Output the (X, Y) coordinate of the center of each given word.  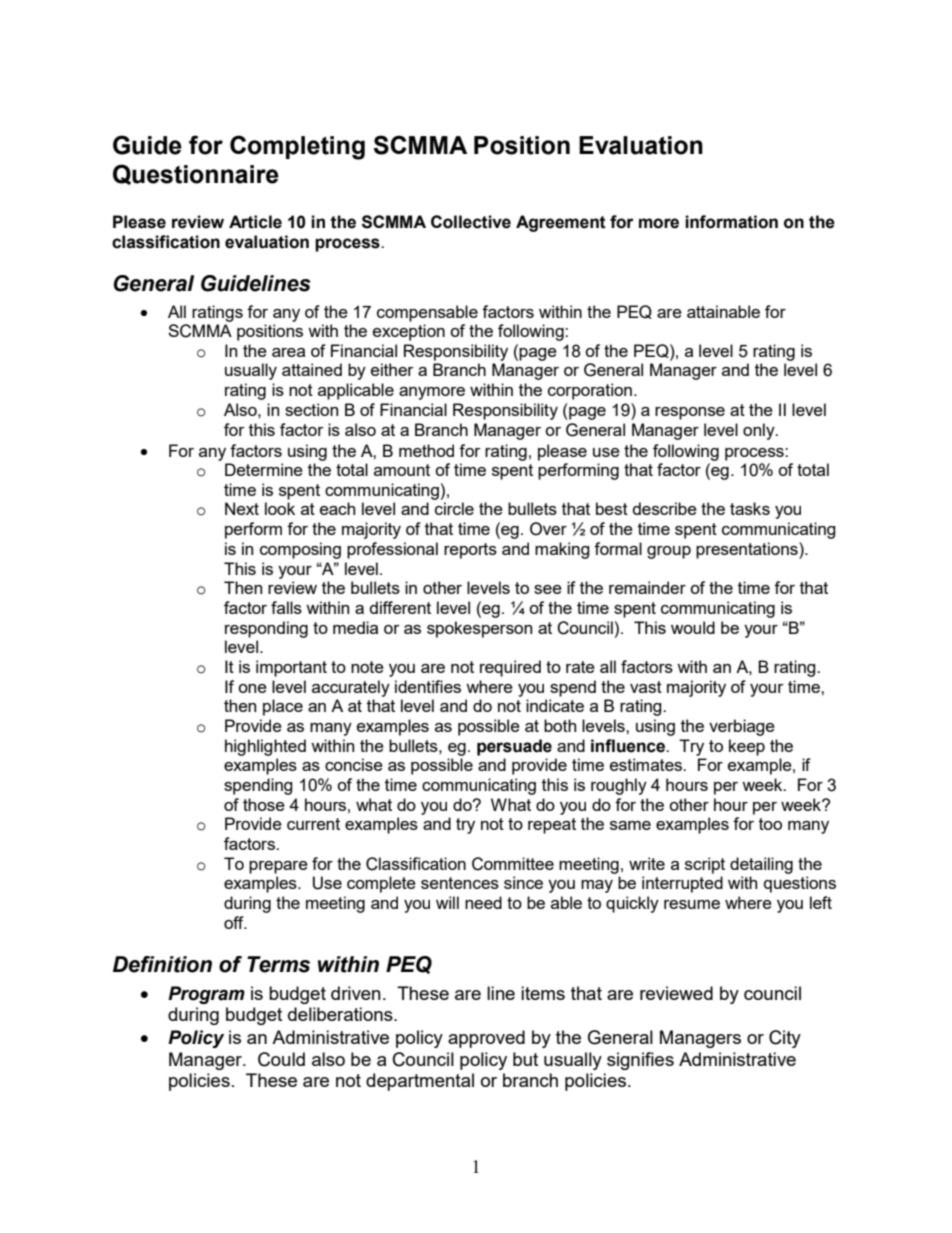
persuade (514, 747)
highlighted (265, 747)
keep (747, 747)
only (760, 431)
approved (486, 1039)
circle (454, 508)
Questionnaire (196, 174)
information (731, 222)
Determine (264, 469)
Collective (471, 222)
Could (281, 1059)
